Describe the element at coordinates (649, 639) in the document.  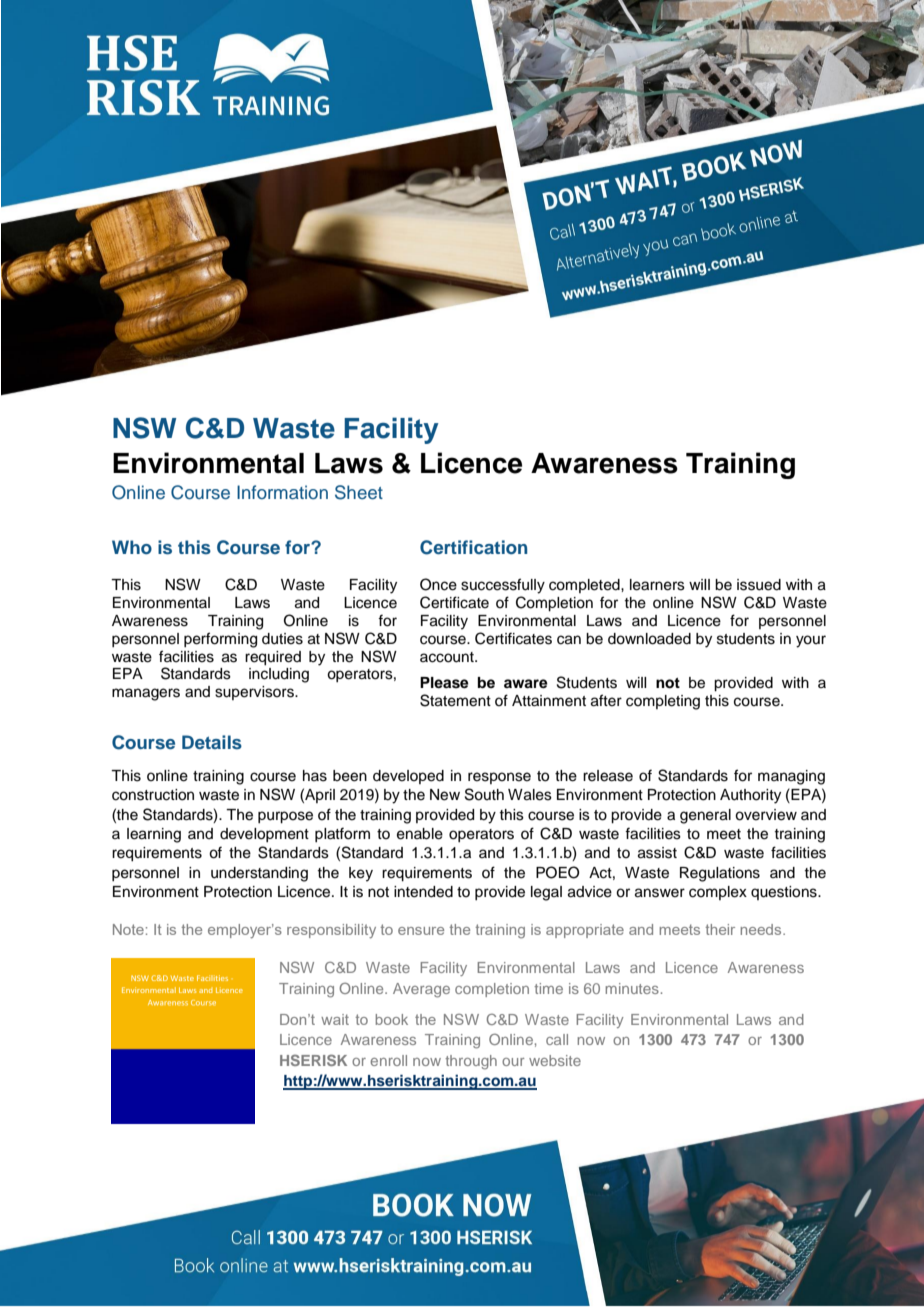
I see `downloaded` at that location.
